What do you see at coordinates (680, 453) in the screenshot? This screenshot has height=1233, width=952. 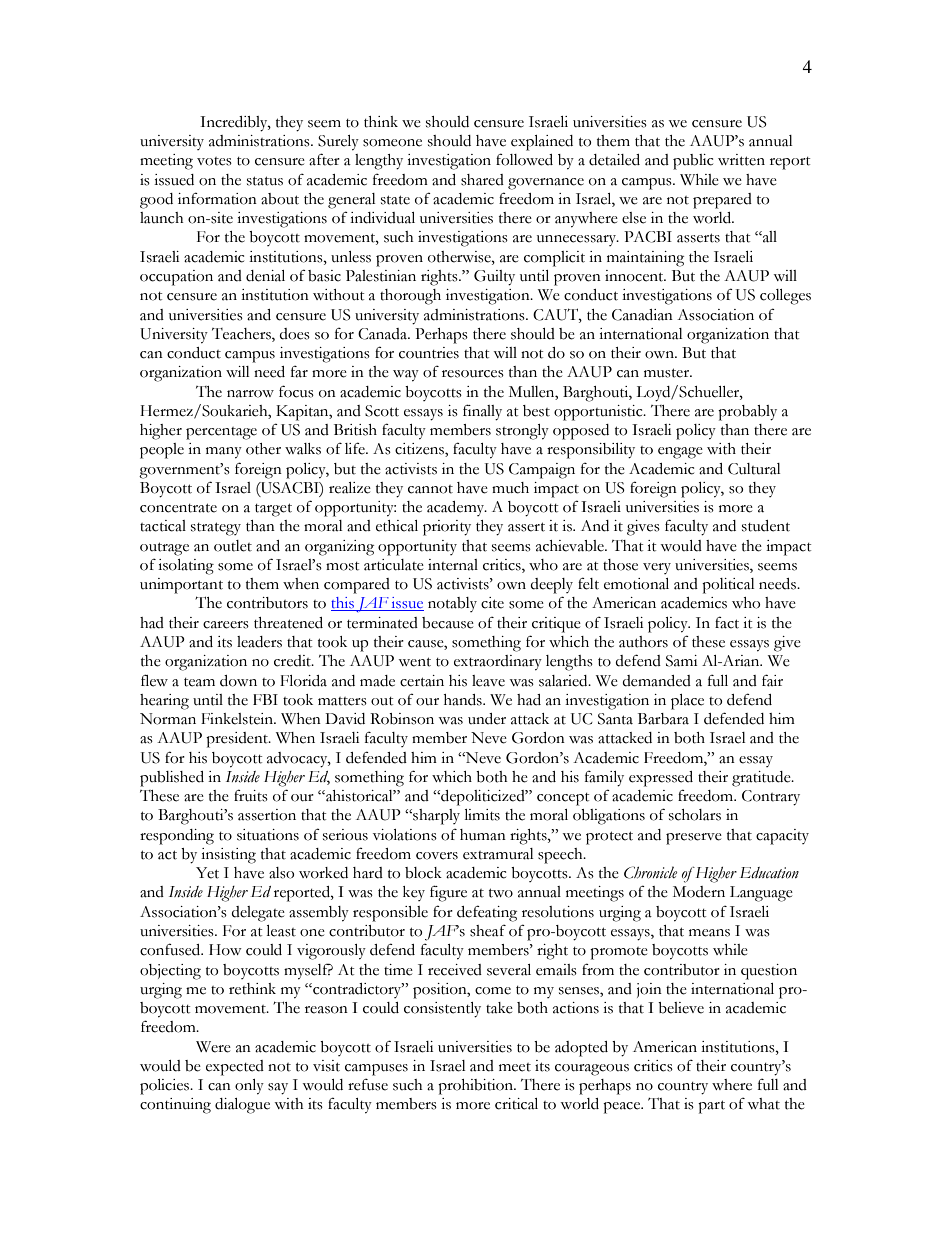 I see `engage` at bounding box center [680, 453].
